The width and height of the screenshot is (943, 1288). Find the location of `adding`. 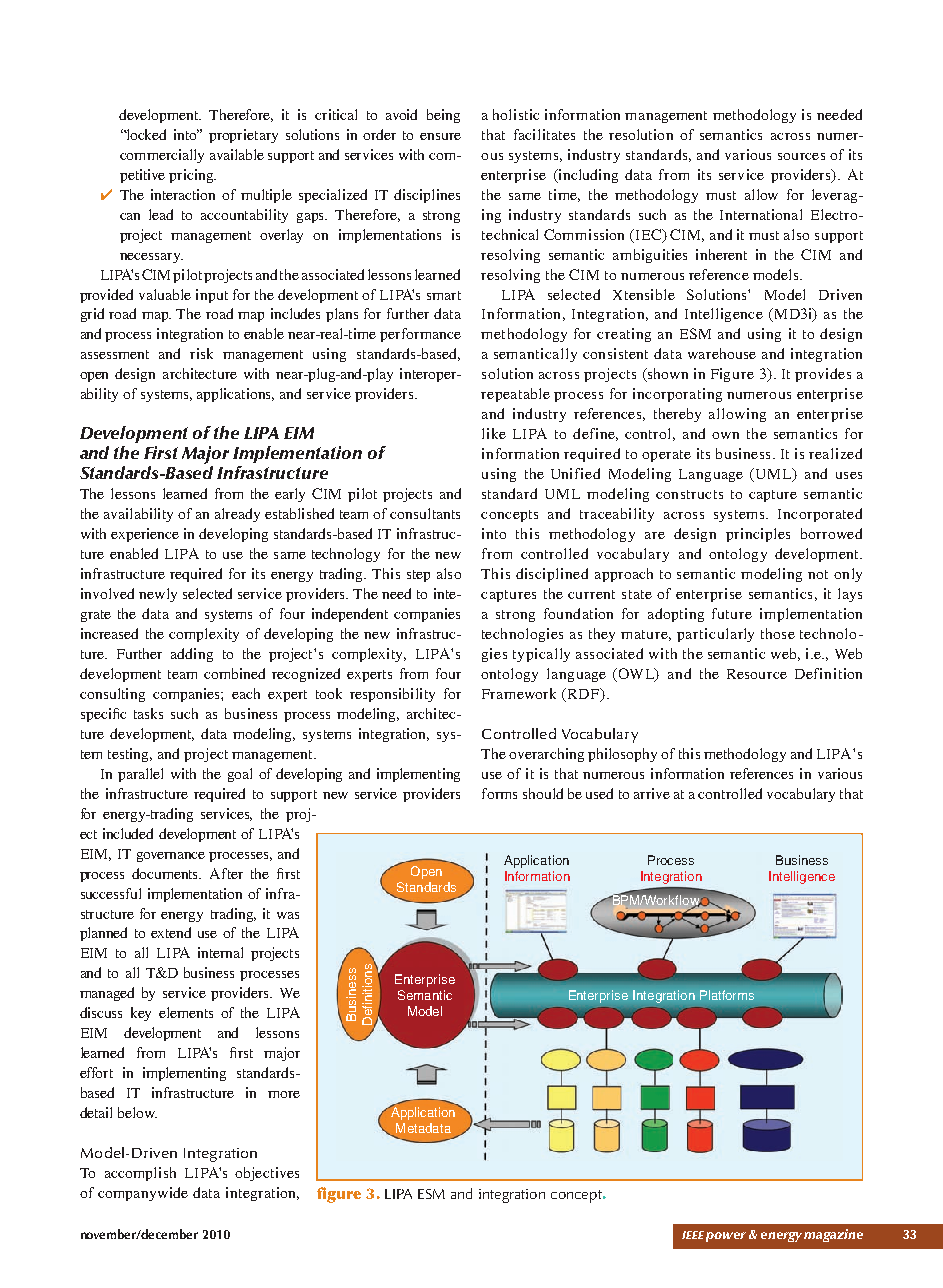

adding is located at coordinates (192, 655).
